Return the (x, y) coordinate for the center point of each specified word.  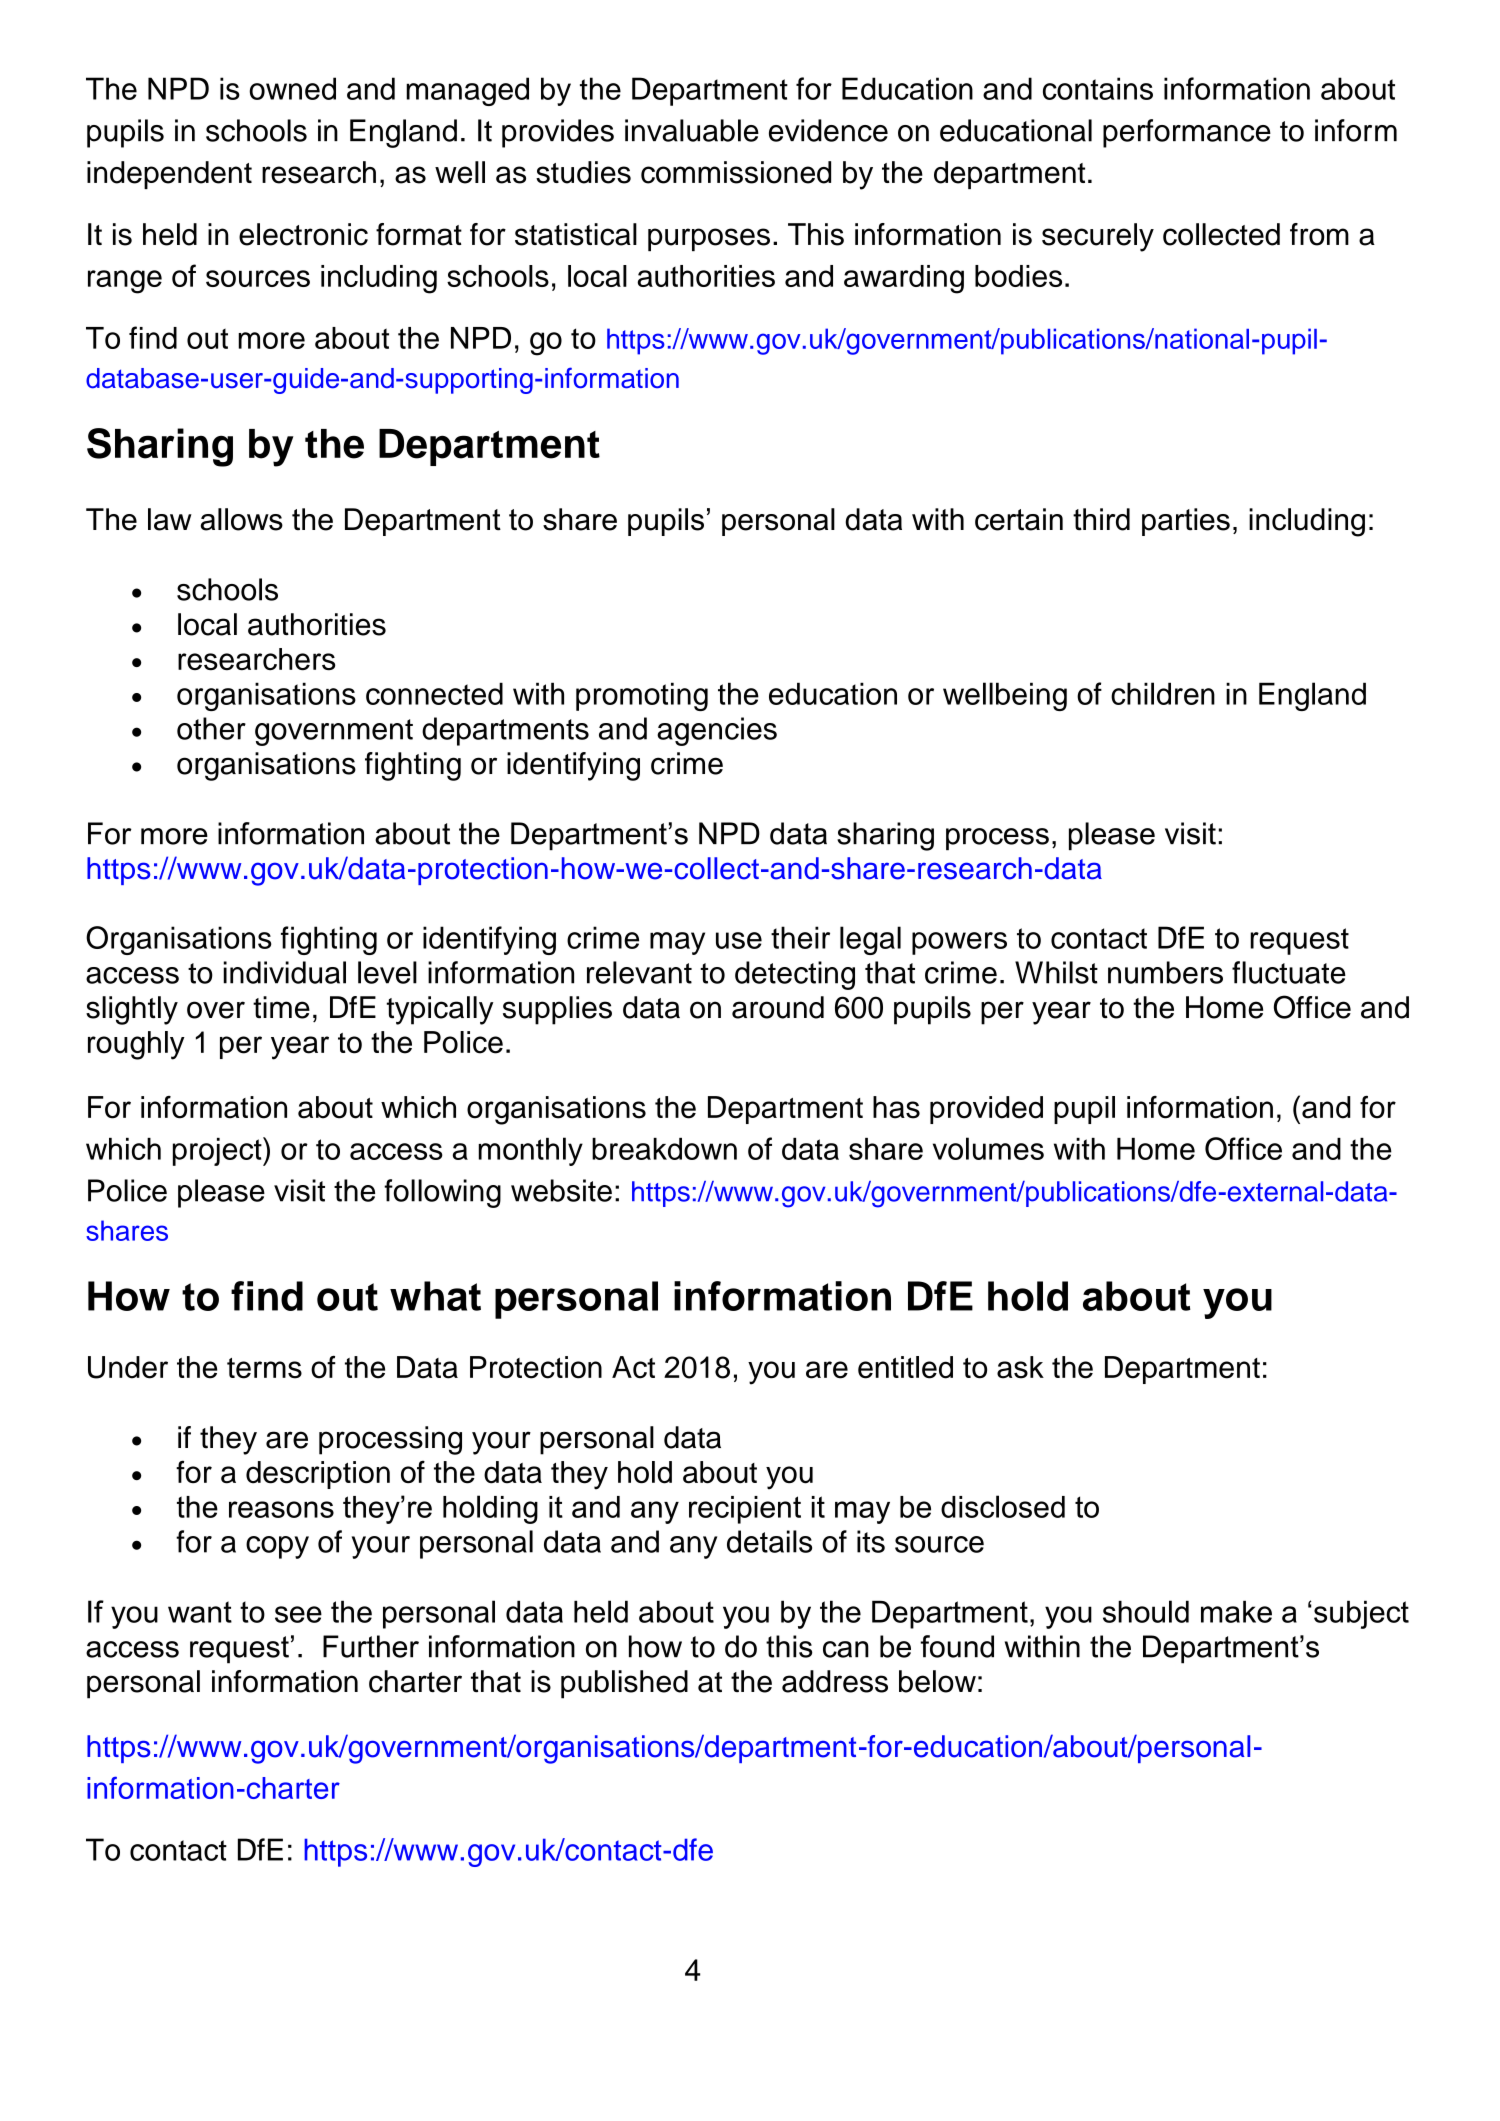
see (298, 1614)
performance (1187, 133)
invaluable (692, 130)
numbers (1165, 972)
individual (284, 972)
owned (293, 88)
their (800, 937)
